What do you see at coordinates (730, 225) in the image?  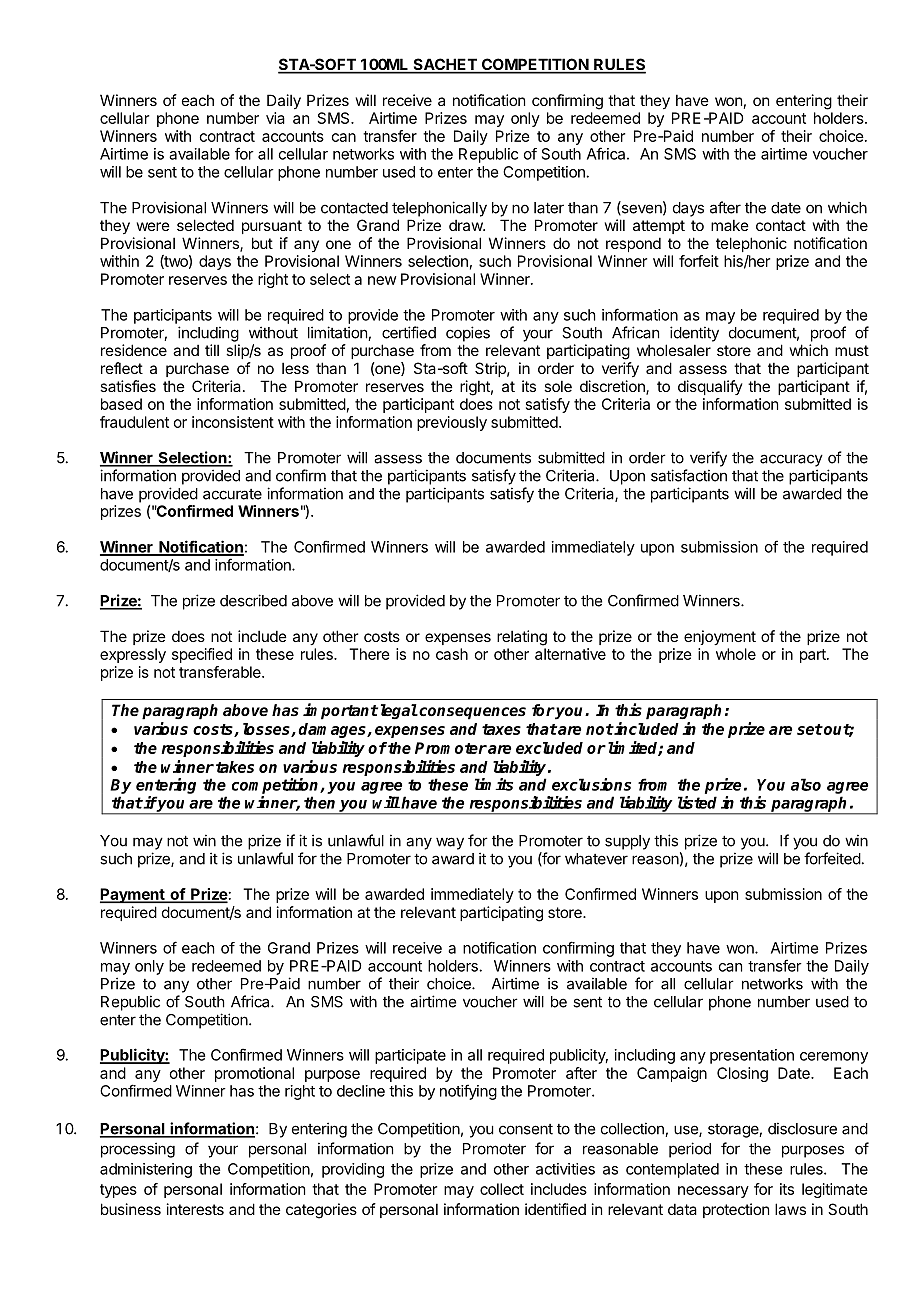 I see `make` at bounding box center [730, 225].
